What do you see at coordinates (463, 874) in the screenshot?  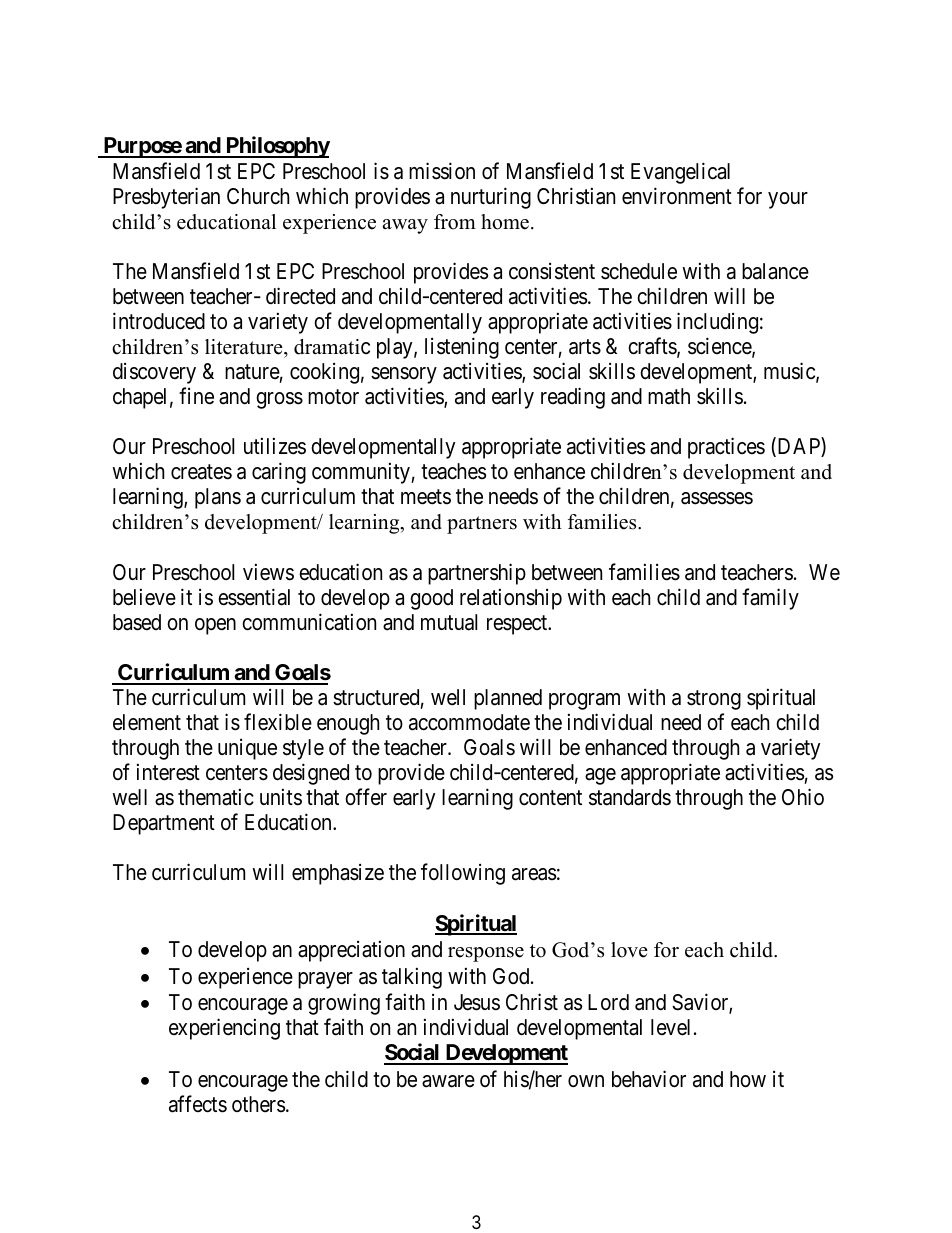 I see `following` at bounding box center [463, 874].
